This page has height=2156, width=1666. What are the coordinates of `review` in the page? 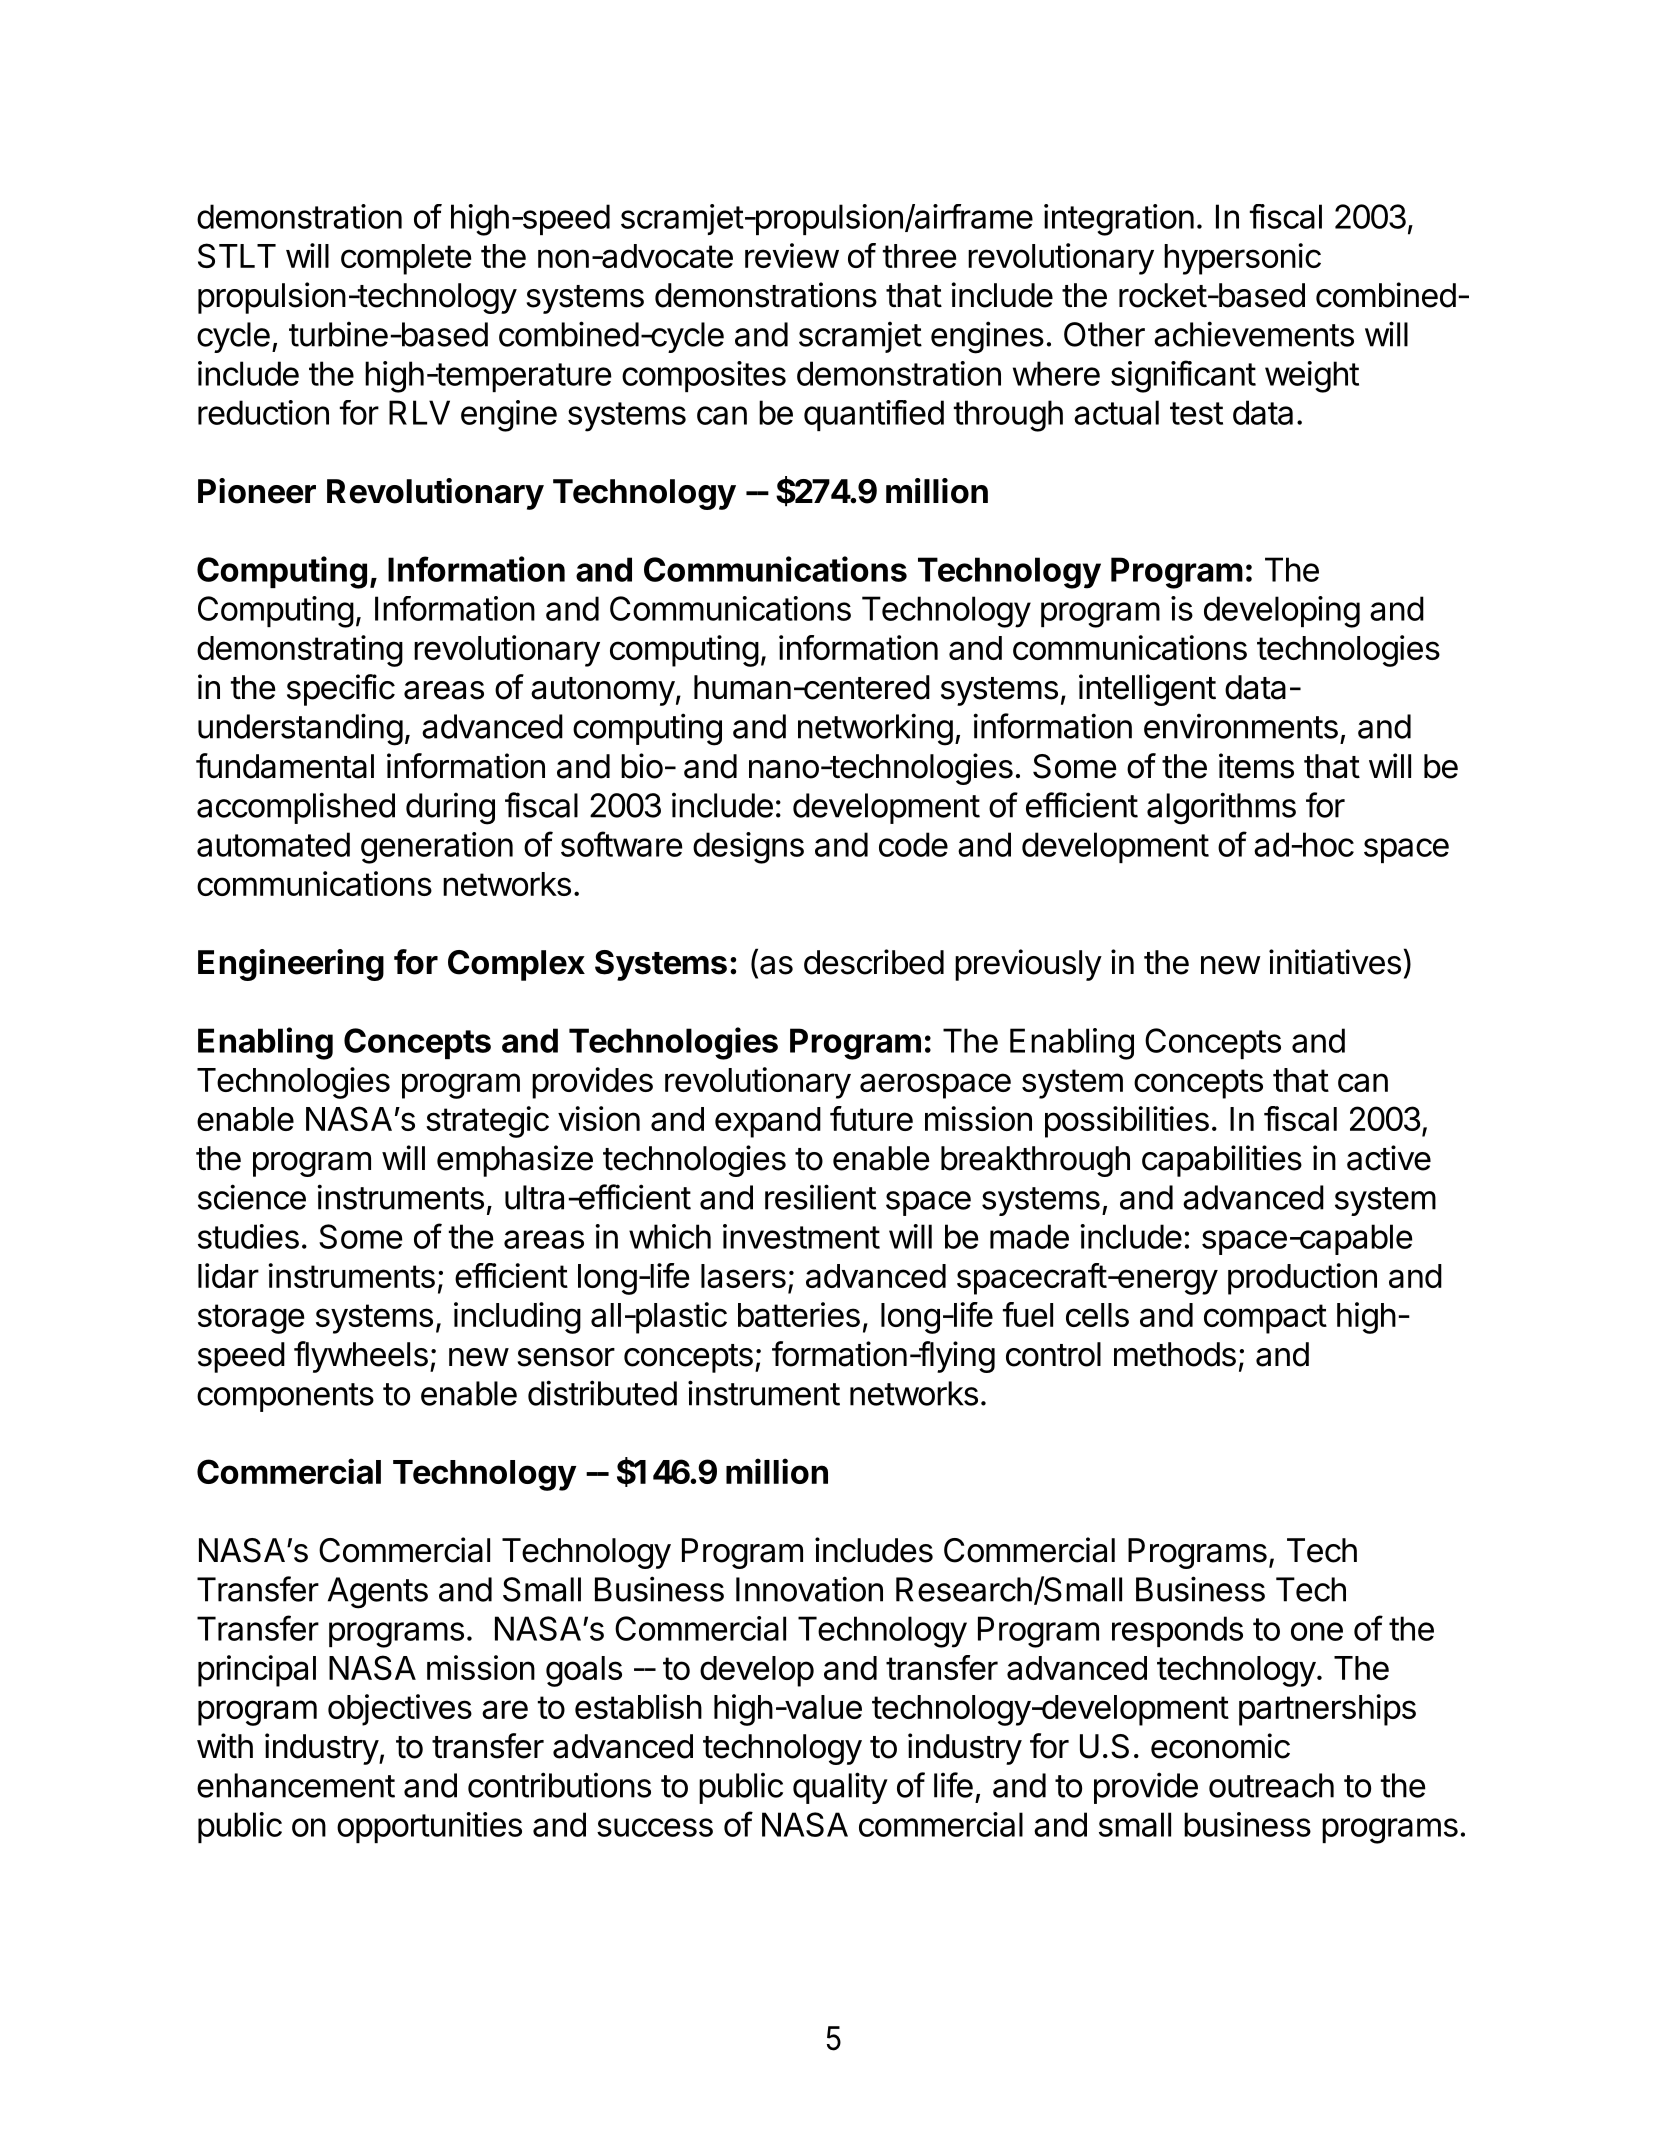 It's located at (792, 255).
